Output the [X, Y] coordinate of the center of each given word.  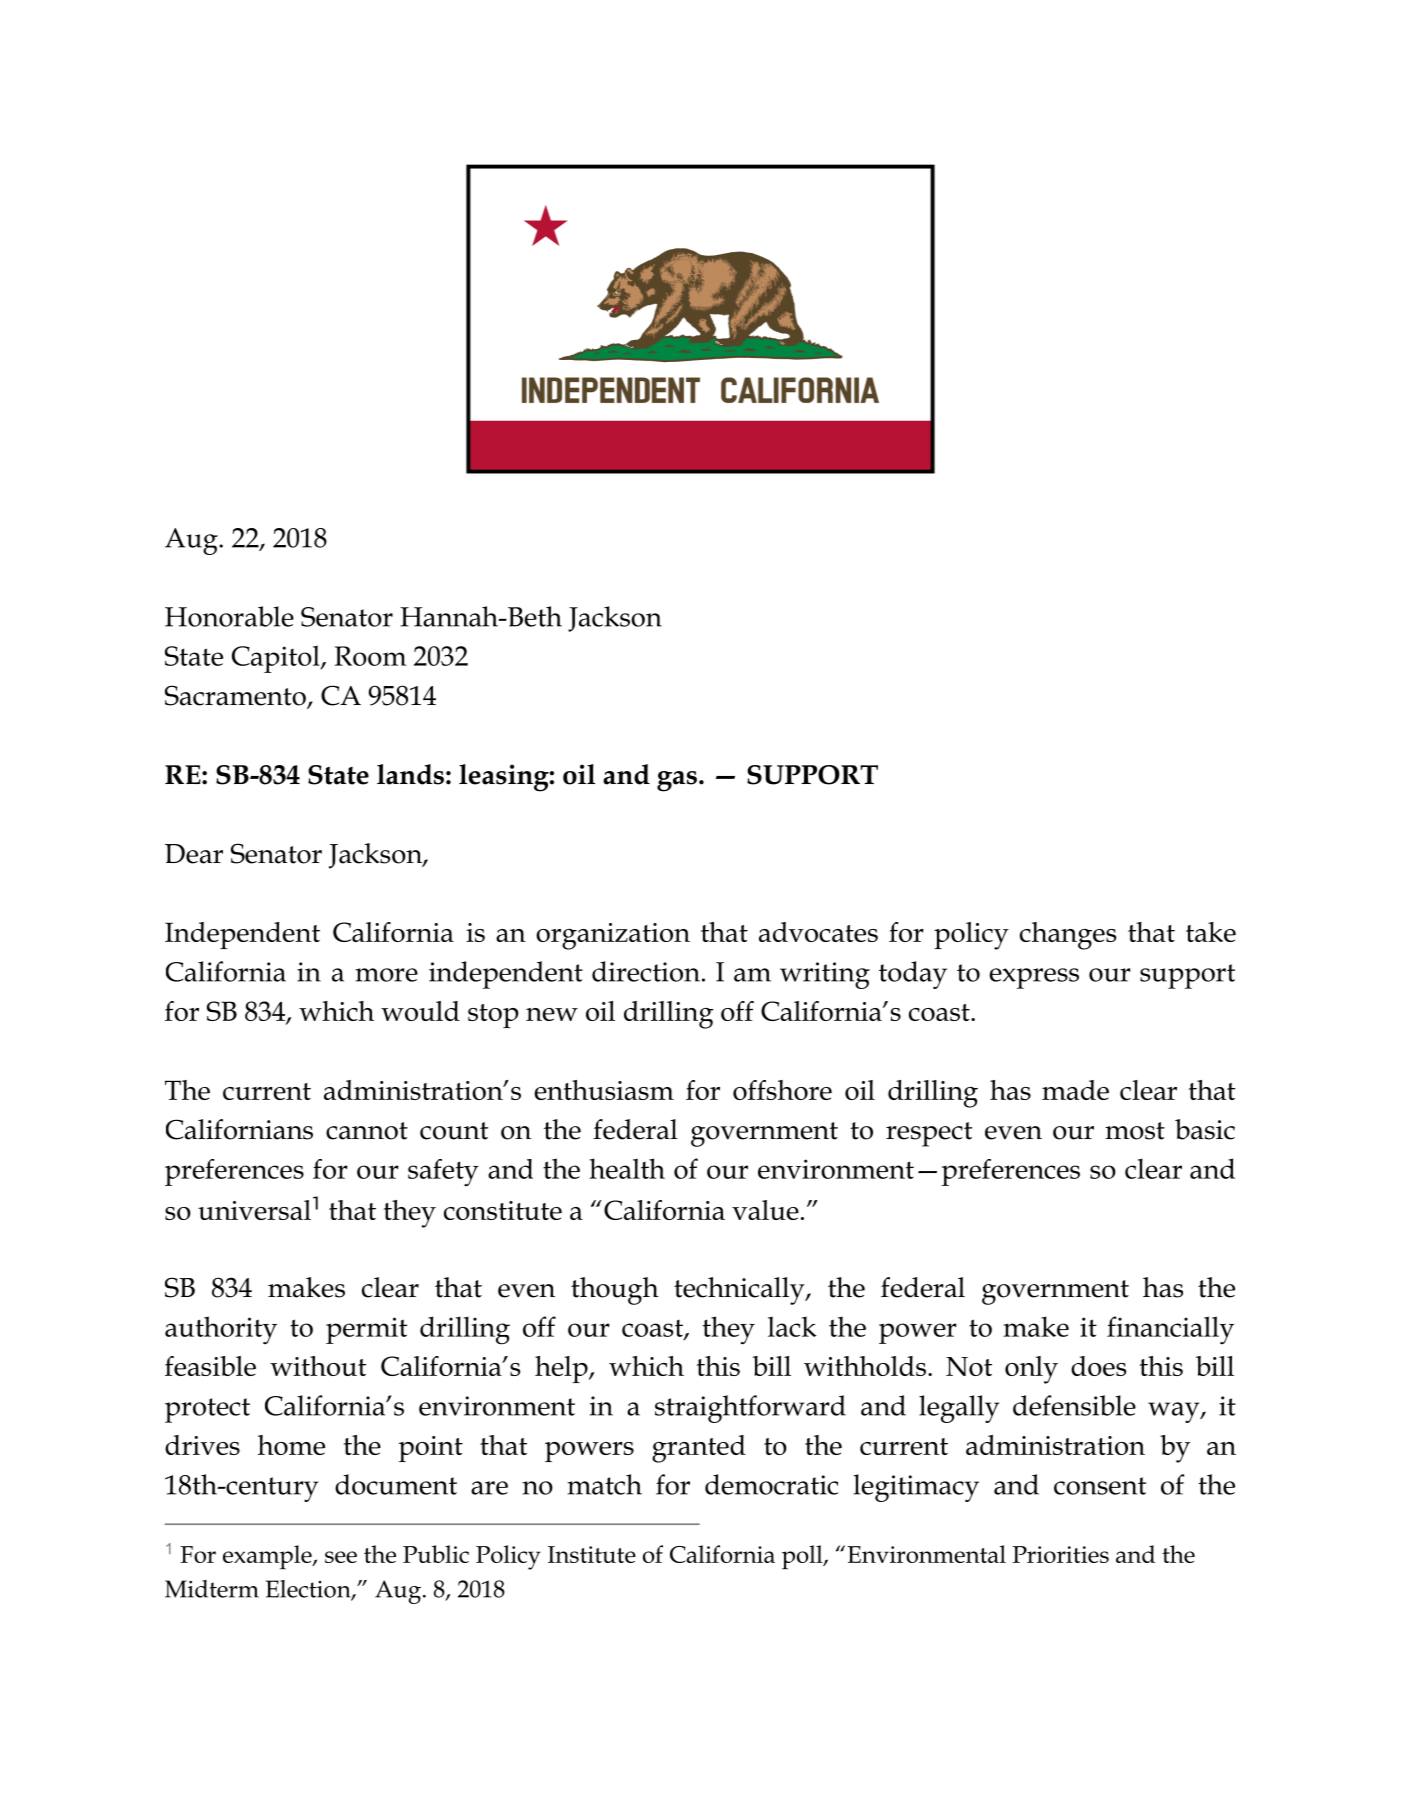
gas [677, 781]
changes [1068, 936]
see [341, 1557]
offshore [782, 1090]
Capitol [277, 659]
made [1075, 1090]
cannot [367, 1131]
